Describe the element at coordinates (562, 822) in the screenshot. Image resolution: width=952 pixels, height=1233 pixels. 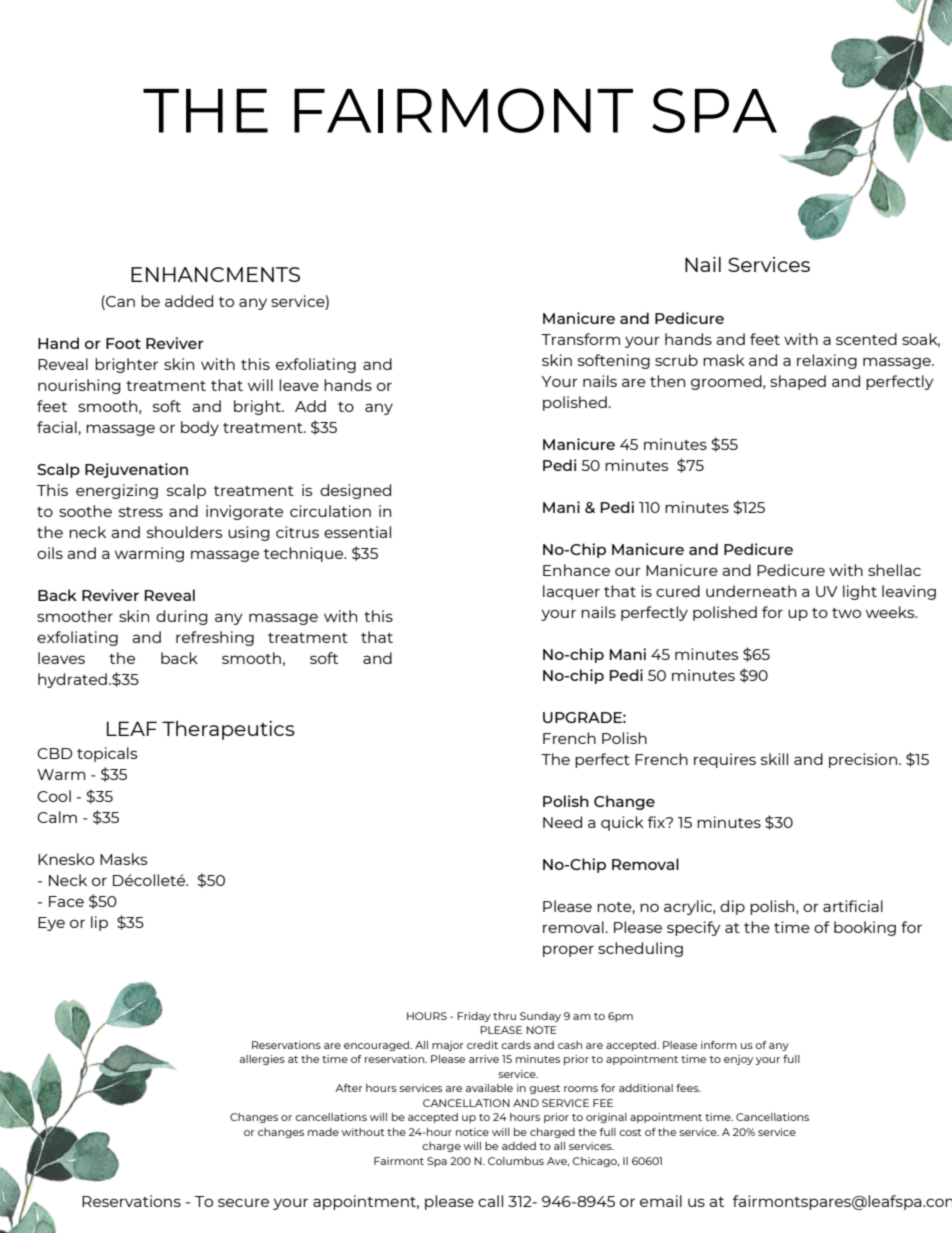
I see `Need` at that location.
